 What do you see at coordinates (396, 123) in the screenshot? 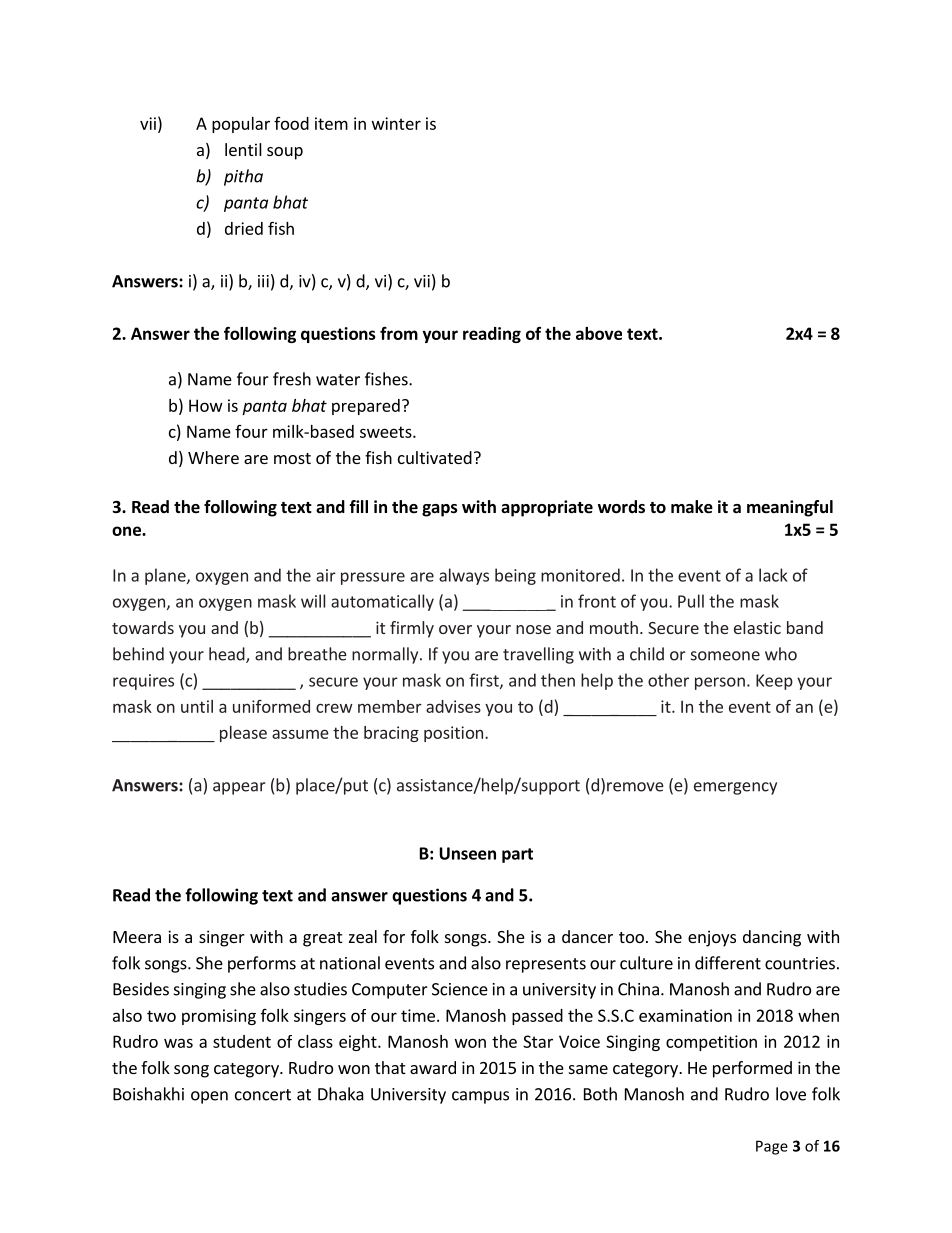
I see `winter` at bounding box center [396, 123].
